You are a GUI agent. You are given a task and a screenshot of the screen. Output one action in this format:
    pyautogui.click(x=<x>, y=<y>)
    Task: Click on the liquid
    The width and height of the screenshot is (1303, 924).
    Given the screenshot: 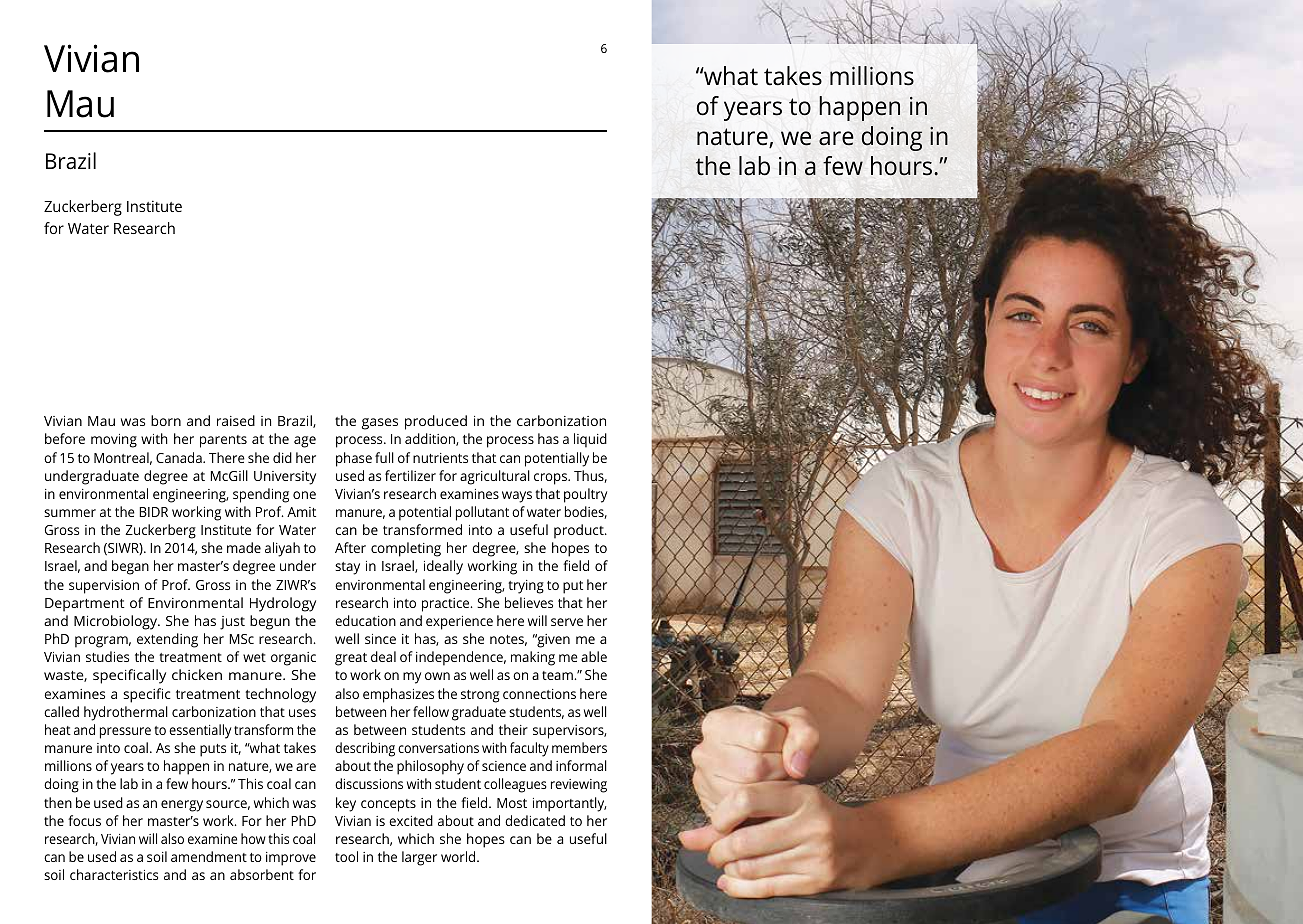 What is the action you would take?
    pyautogui.click(x=590, y=440)
